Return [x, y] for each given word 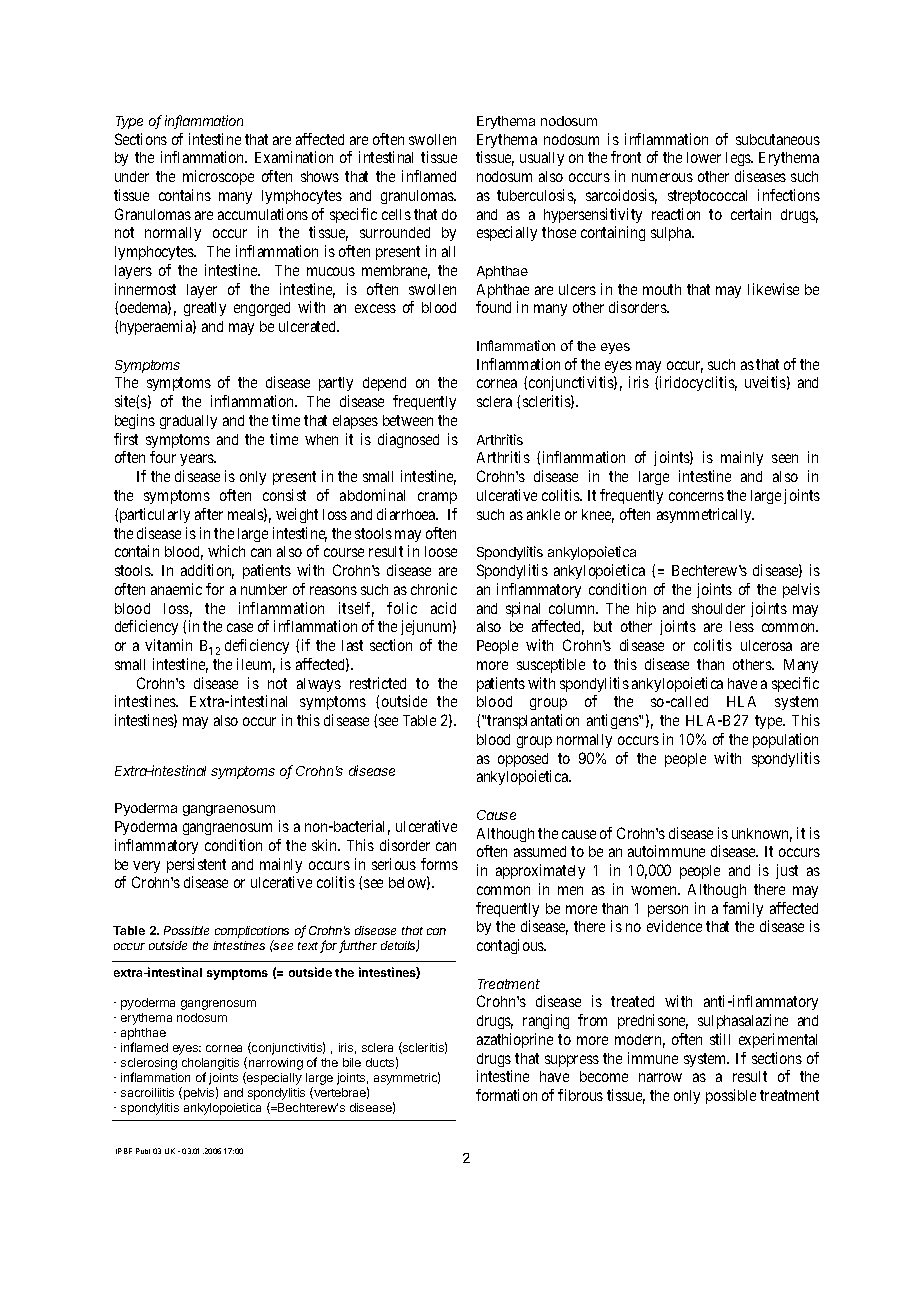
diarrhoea [407, 514]
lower [704, 157]
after [209, 514]
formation [506, 1095]
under [132, 176]
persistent [196, 865]
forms [439, 864]
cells [396, 214]
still [720, 1039]
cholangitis [210, 1065]
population [785, 740]
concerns [696, 496]
